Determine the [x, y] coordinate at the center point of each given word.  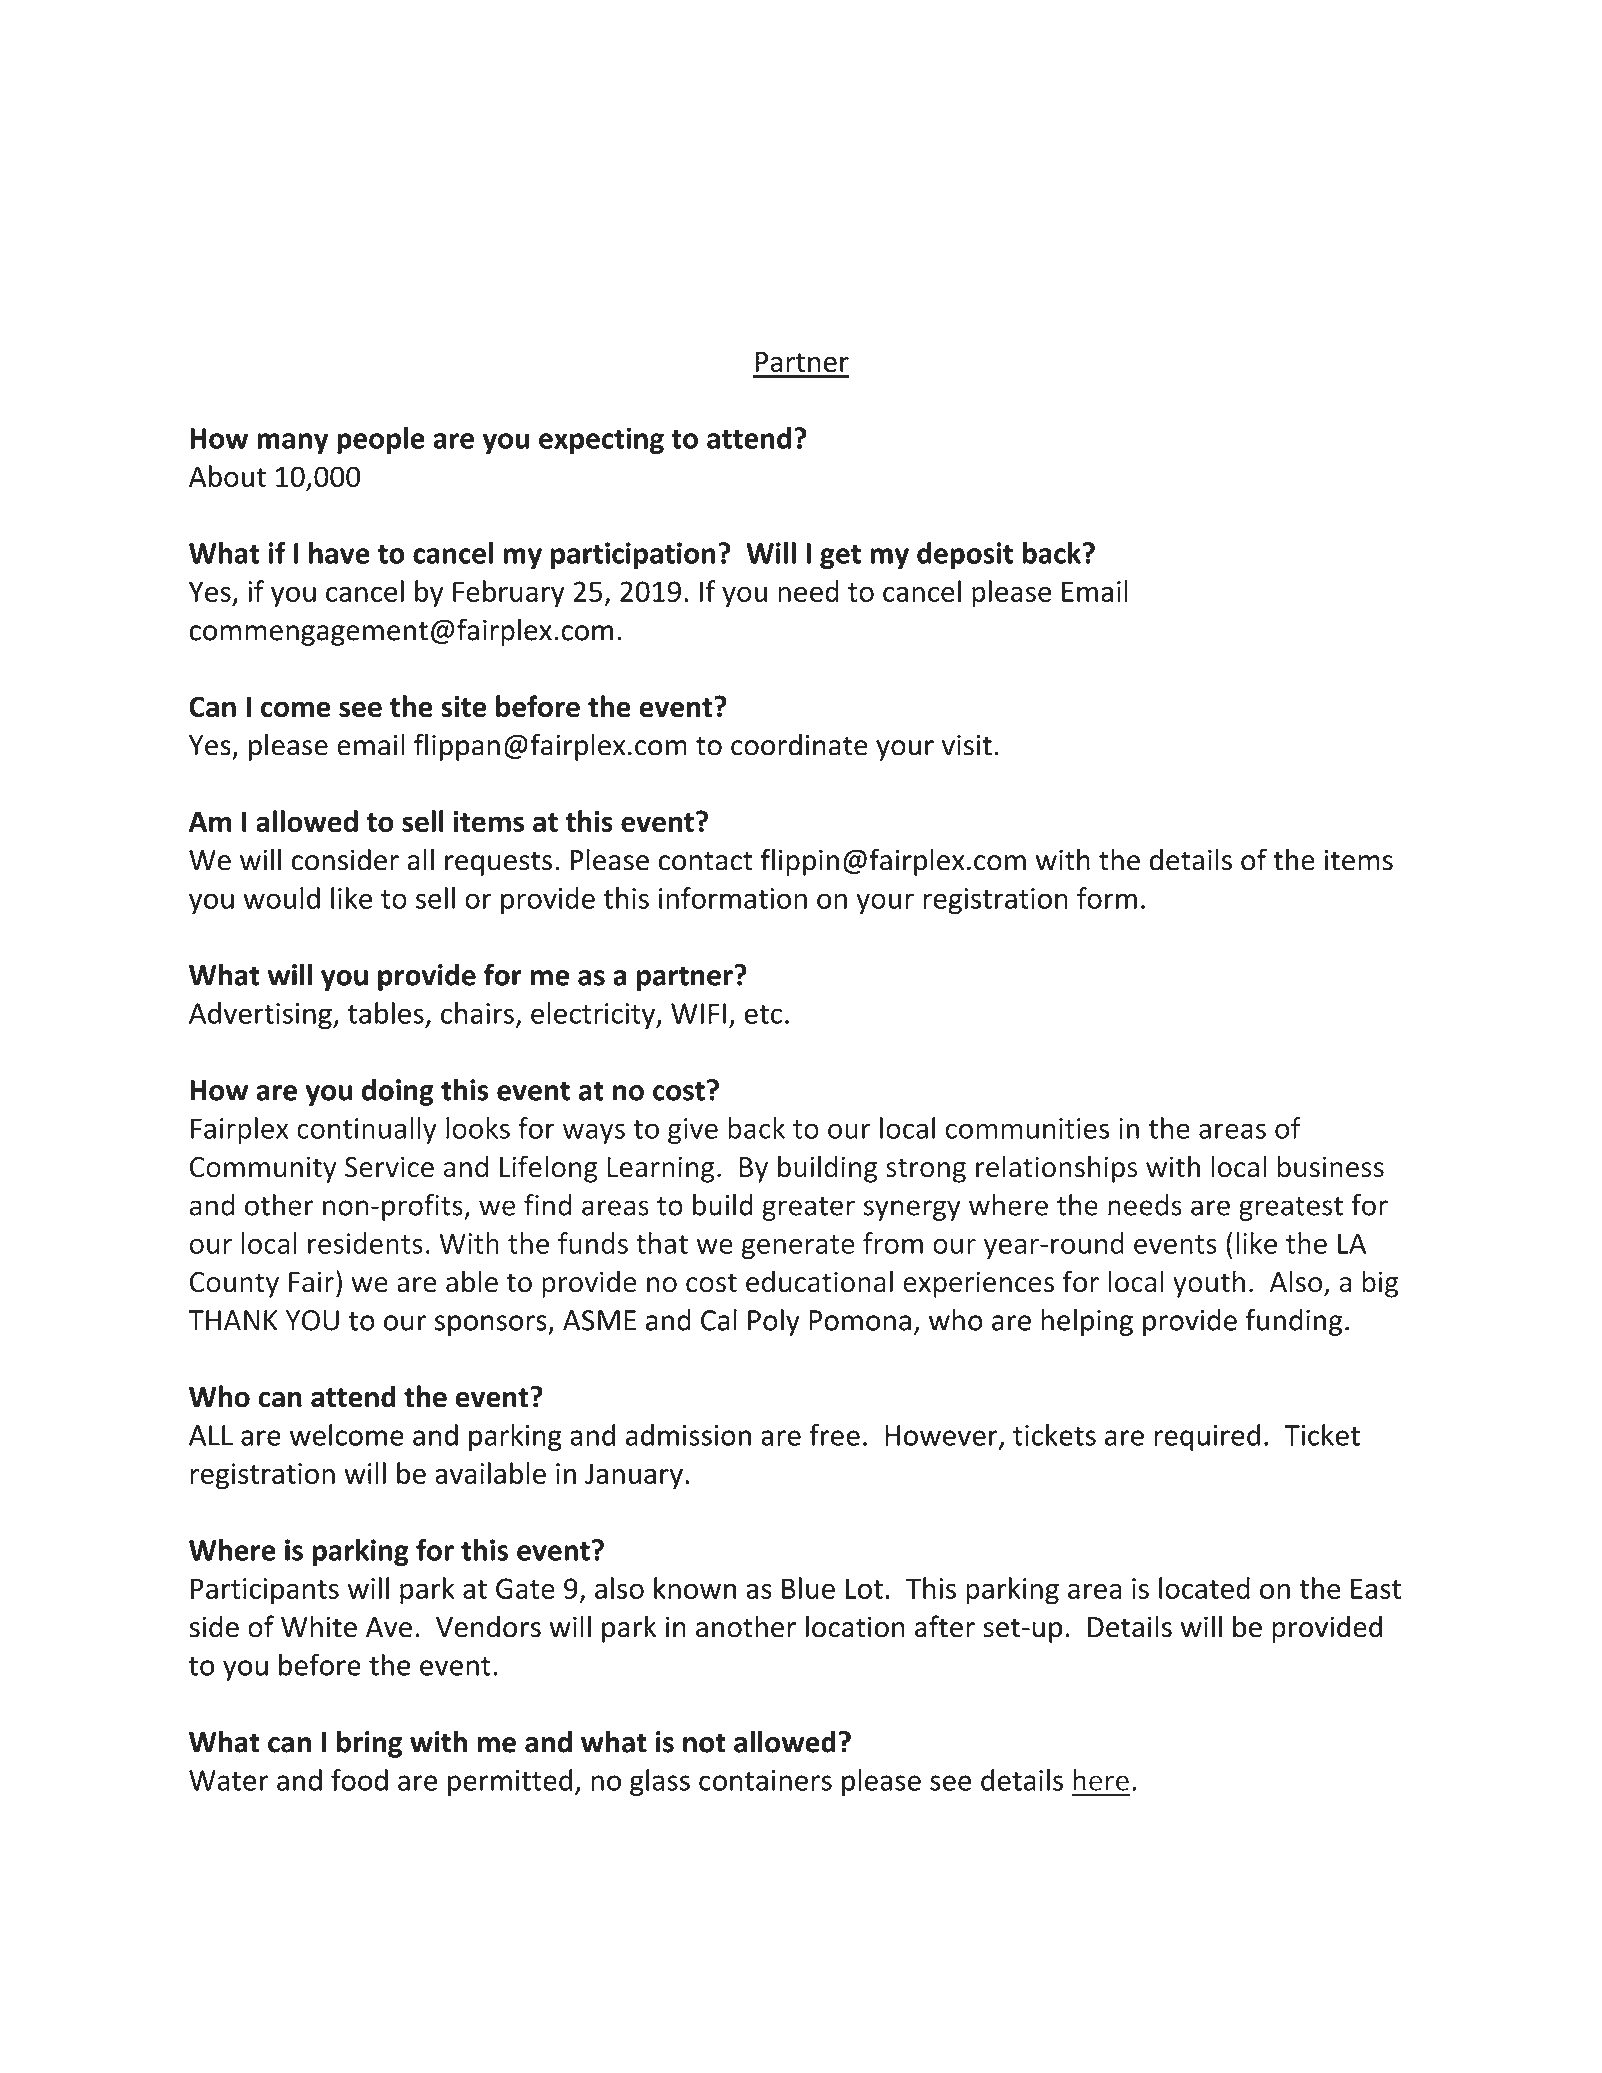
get [840, 557]
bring [369, 1744]
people [381, 440]
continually [367, 1130]
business [1331, 1166]
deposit [965, 555]
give [693, 1131]
